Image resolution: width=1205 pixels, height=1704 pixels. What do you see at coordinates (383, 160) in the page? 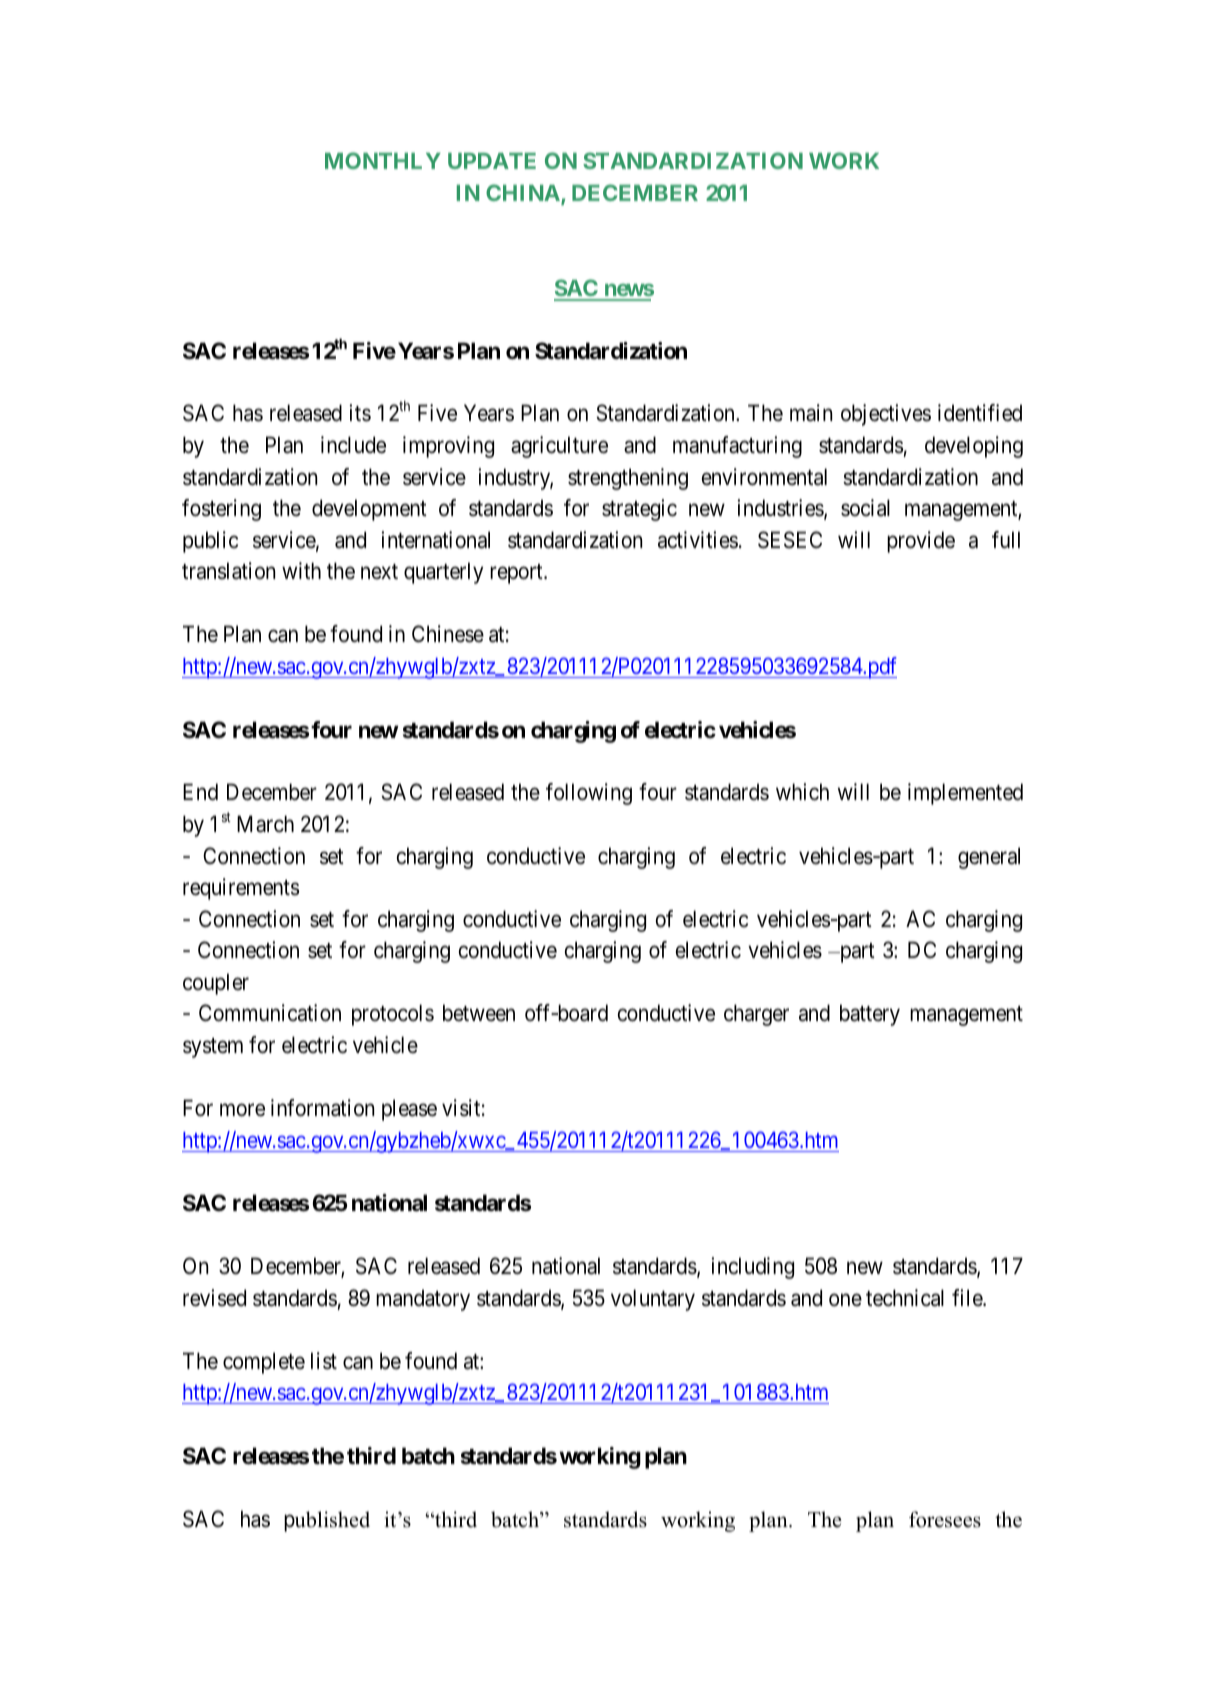
I see `MONTHLY` at bounding box center [383, 160].
